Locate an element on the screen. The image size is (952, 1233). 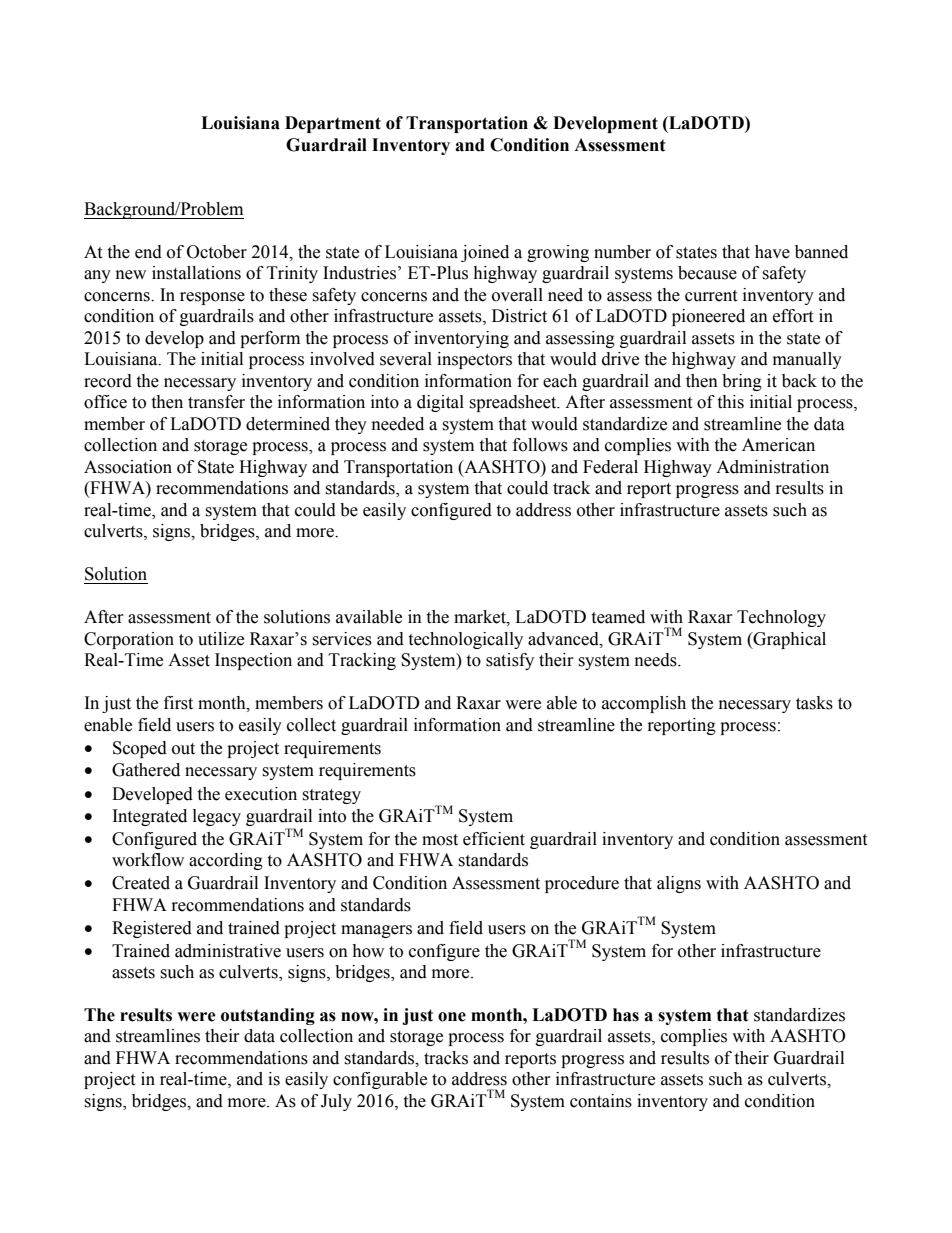
utilize is located at coordinates (221, 639).
